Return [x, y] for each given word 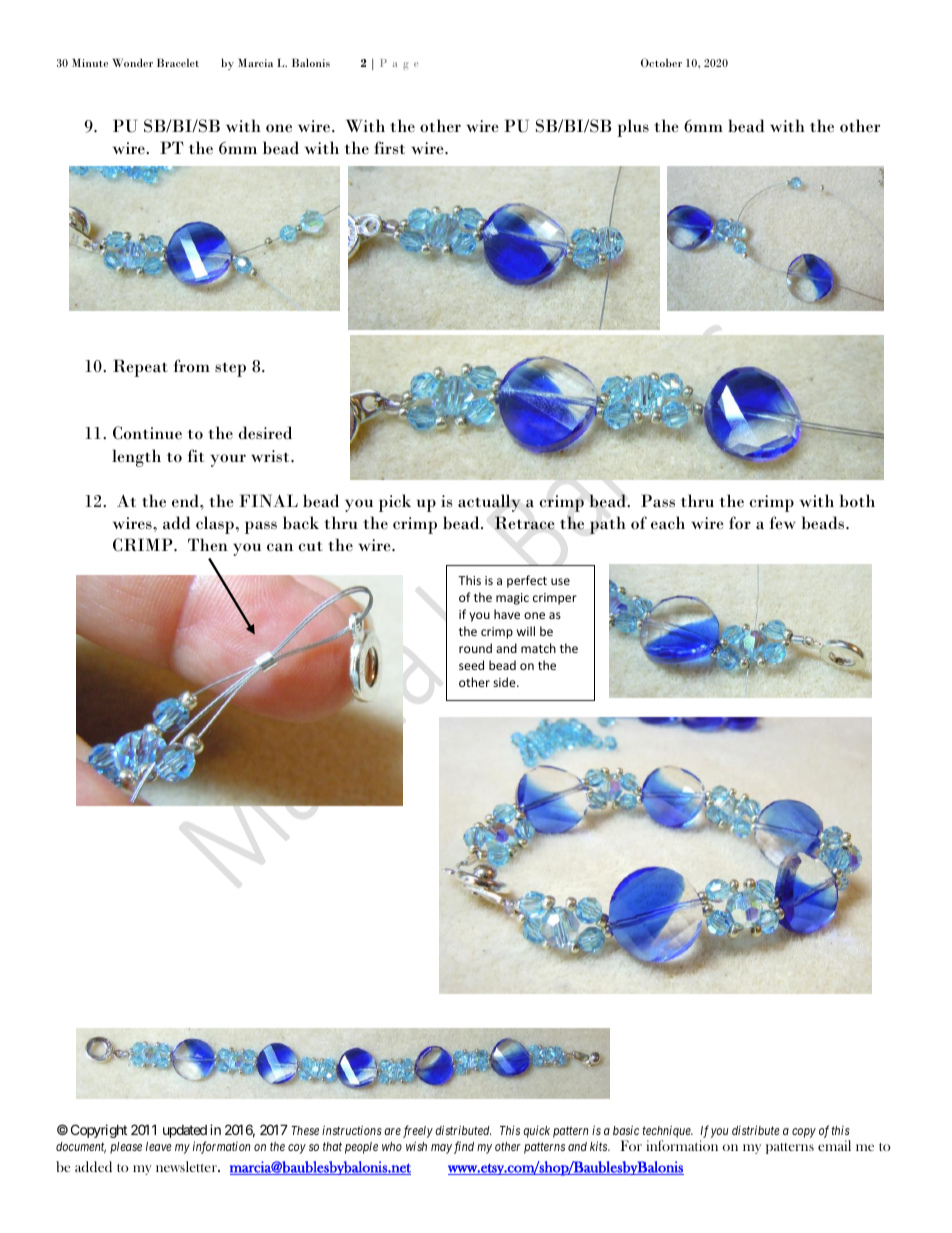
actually [489, 503]
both [857, 501]
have [507, 614]
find [464, 1147]
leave [159, 1146]
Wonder [132, 62]
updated [185, 1131]
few [783, 523]
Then [208, 545]
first [389, 147]
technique [667, 1131]
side [505, 682]
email [834, 1145]
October [661, 62]
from [192, 366]
